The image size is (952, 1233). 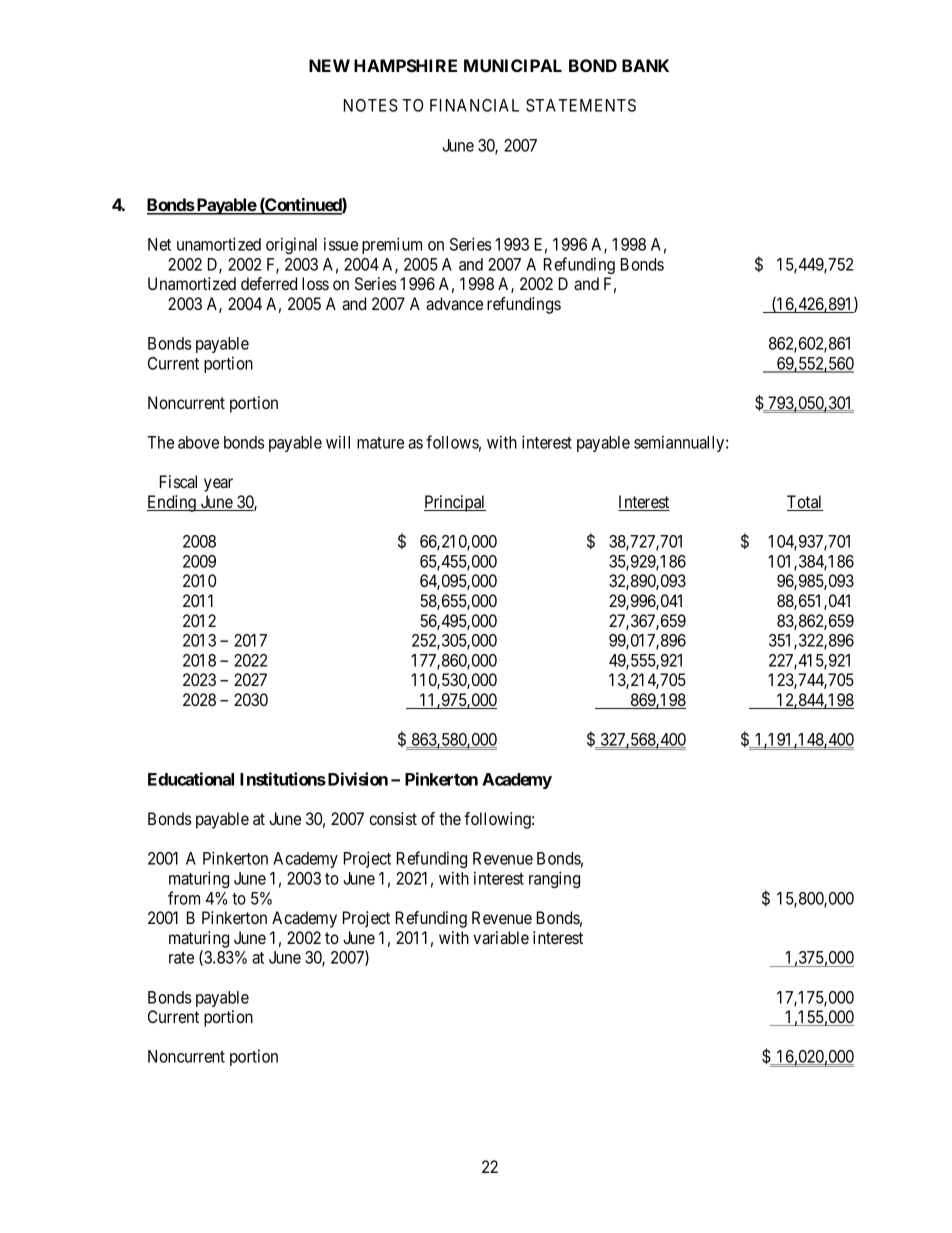 What do you see at coordinates (474, 105) in the screenshot?
I see `FINANCIAL` at bounding box center [474, 105].
